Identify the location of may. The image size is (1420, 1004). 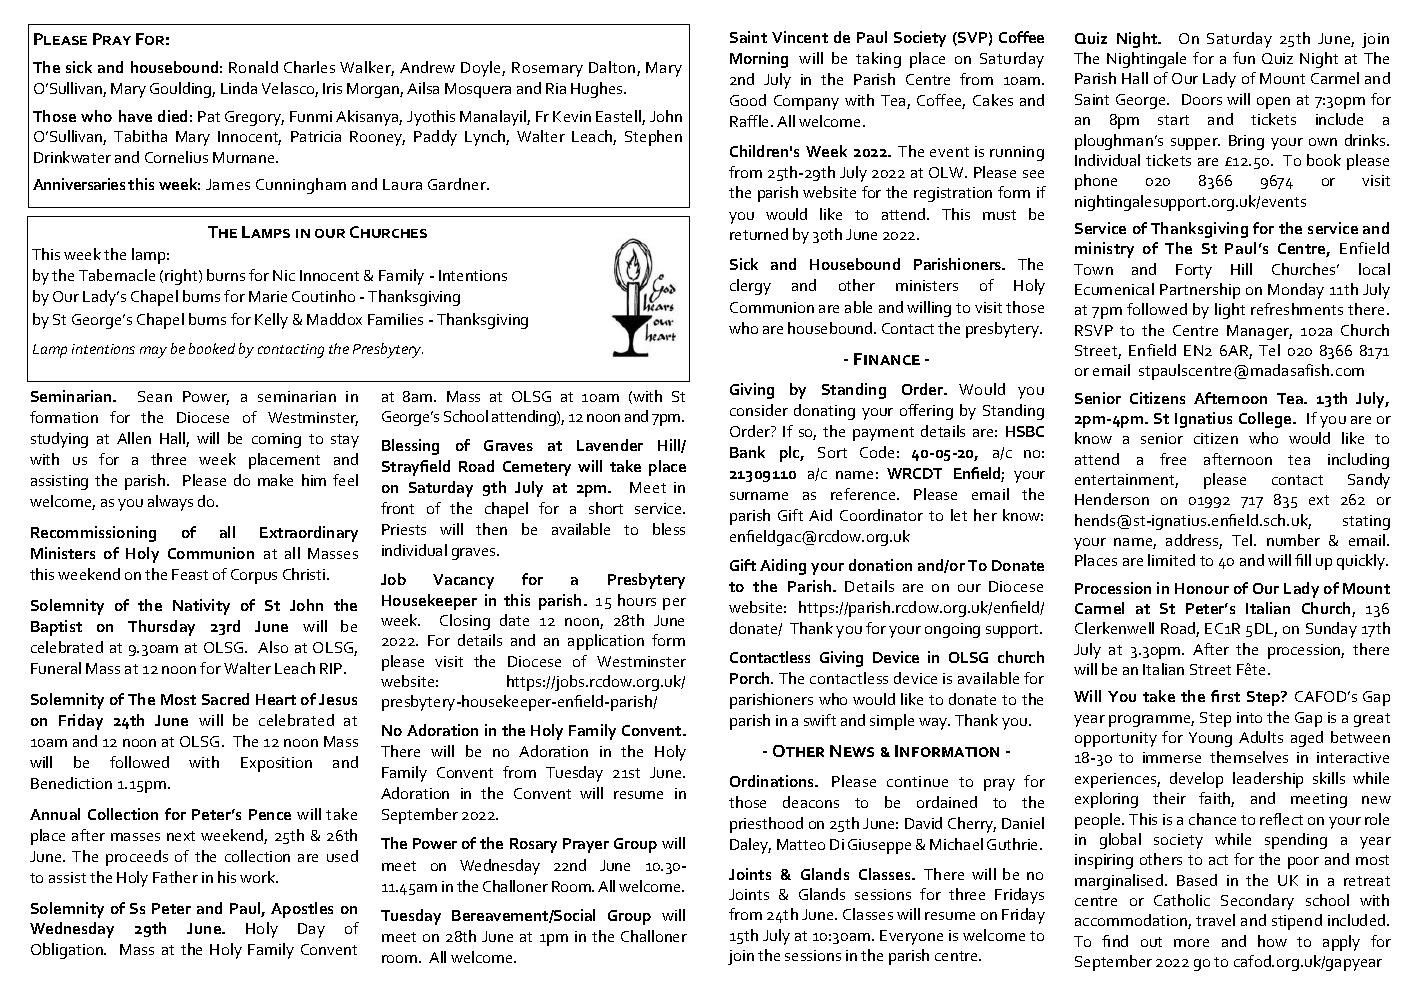
(153, 352).
